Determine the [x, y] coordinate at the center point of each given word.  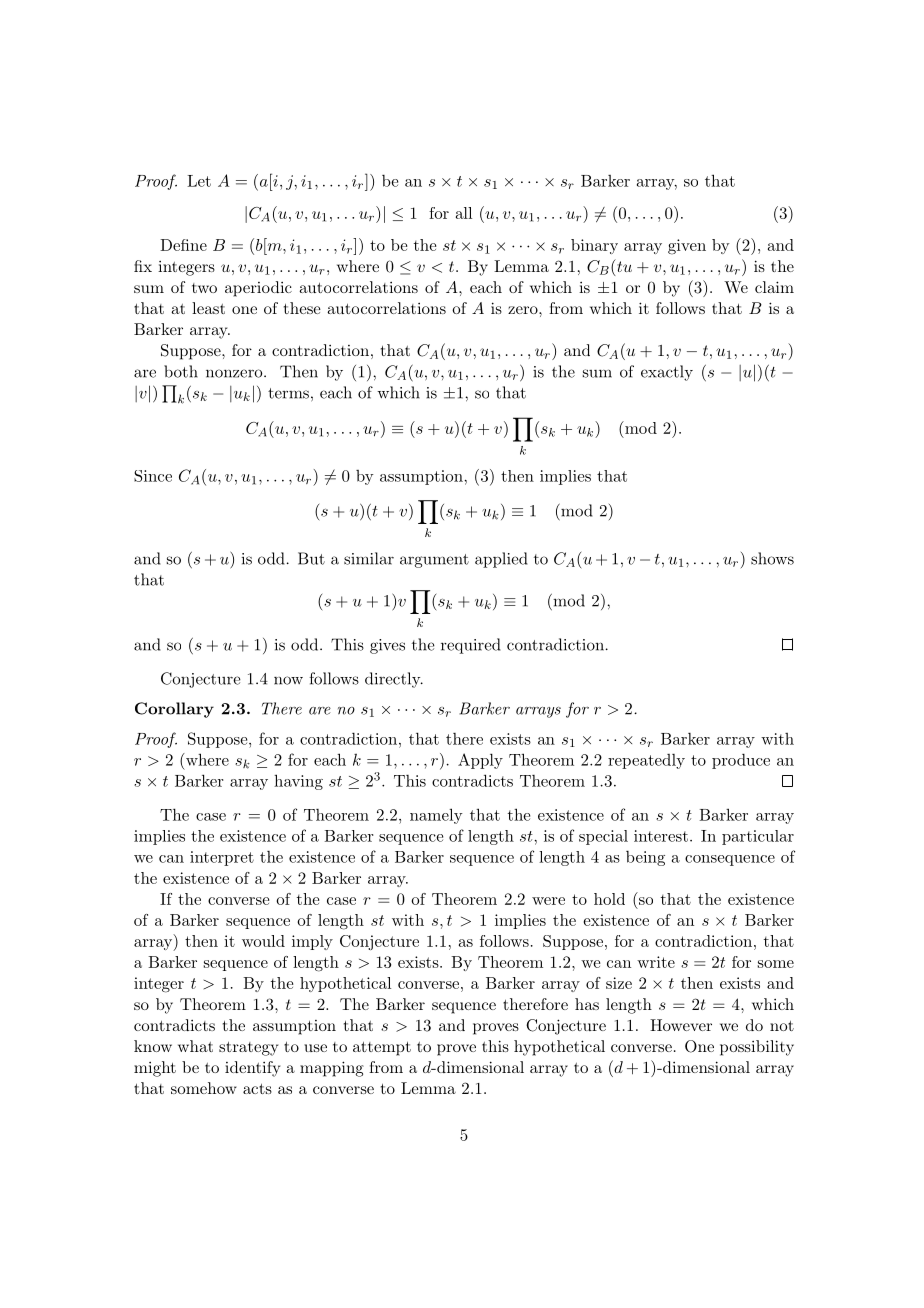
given [687, 247]
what [195, 1046]
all [464, 213]
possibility [757, 1048]
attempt [382, 1049]
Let [199, 181]
